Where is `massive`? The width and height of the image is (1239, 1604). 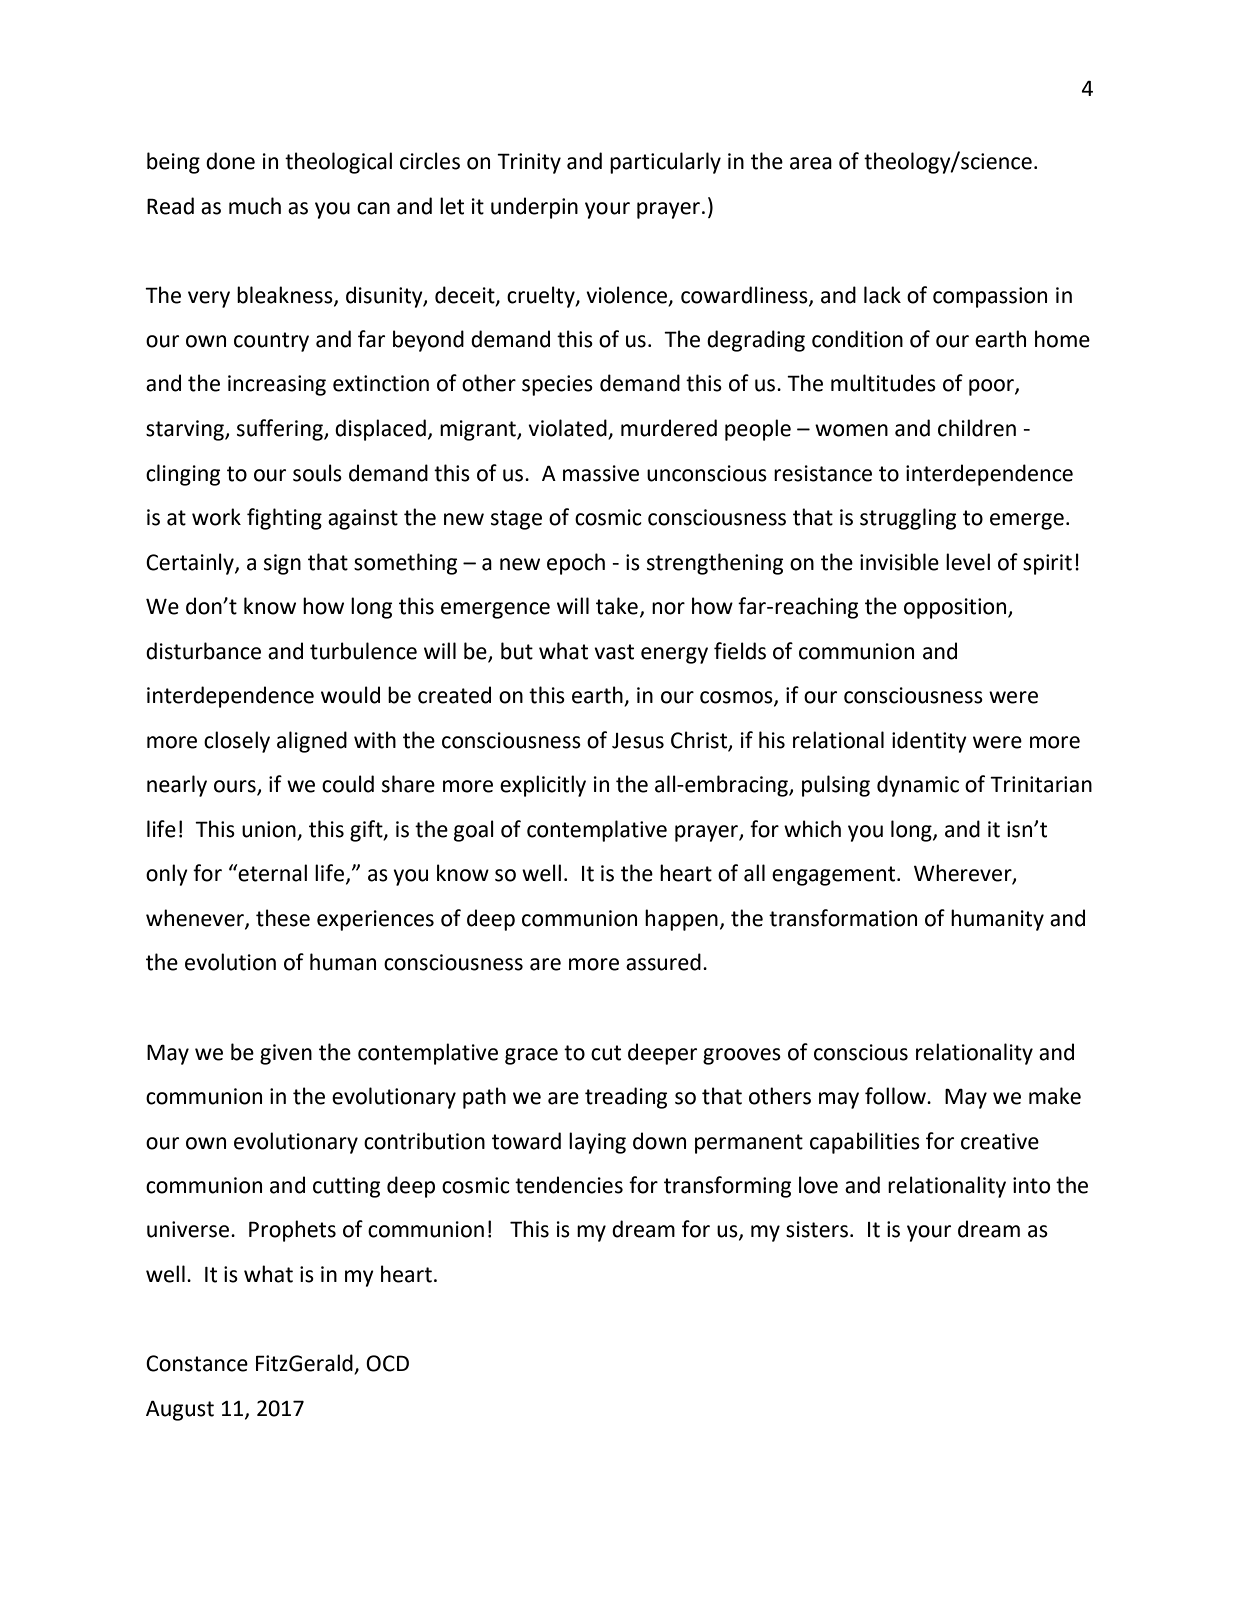 massive is located at coordinates (601, 473).
